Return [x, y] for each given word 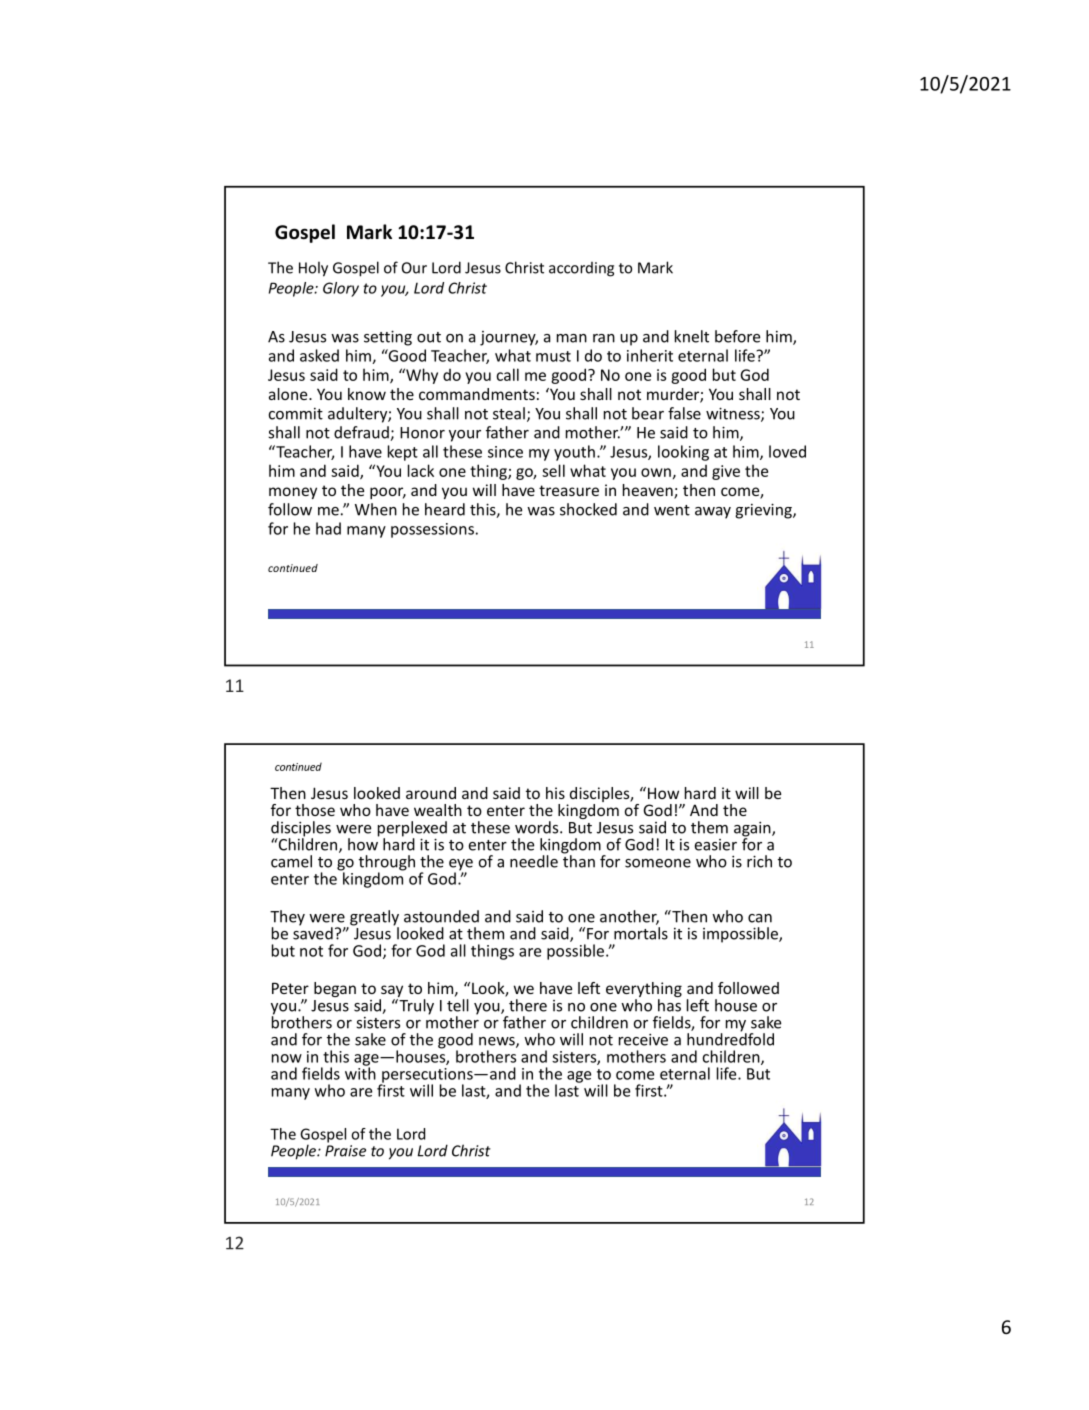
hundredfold [730, 1038]
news [498, 1042]
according [581, 269]
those [315, 810]
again [753, 830]
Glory [341, 289]
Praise [345, 1151]
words [538, 827]
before [737, 336]
